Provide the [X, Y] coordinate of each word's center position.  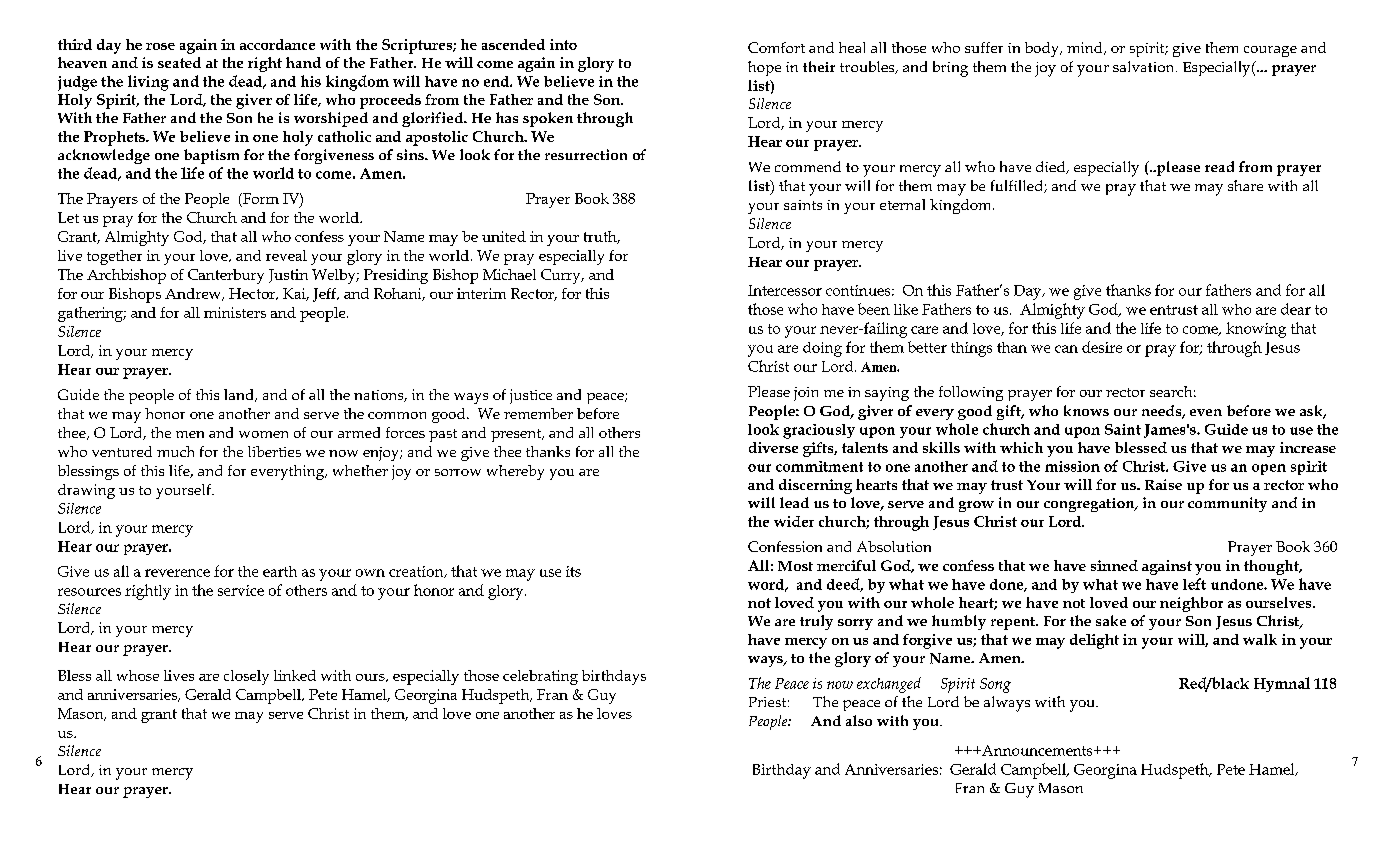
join [806, 394]
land [240, 395]
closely [246, 677]
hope [764, 68]
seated [179, 62]
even [1206, 412]
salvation [1145, 66]
